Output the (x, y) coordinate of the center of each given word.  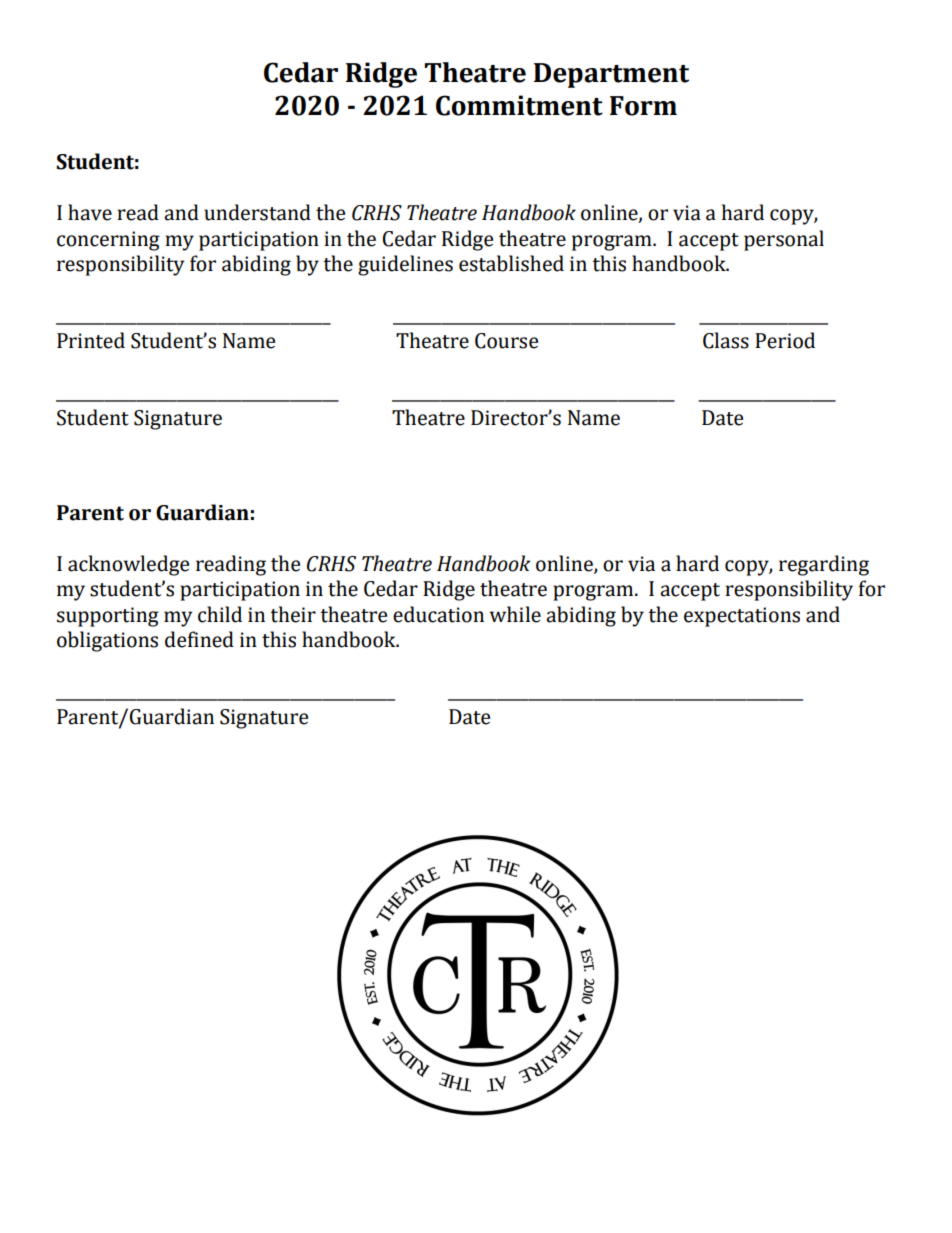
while (515, 614)
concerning (108, 241)
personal (784, 240)
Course (506, 341)
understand (257, 212)
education (438, 614)
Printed (91, 340)
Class (726, 340)
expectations (742, 617)
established (511, 263)
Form (643, 106)
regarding (824, 565)
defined (199, 639)
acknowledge (128, 565)
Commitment (519, 105)
